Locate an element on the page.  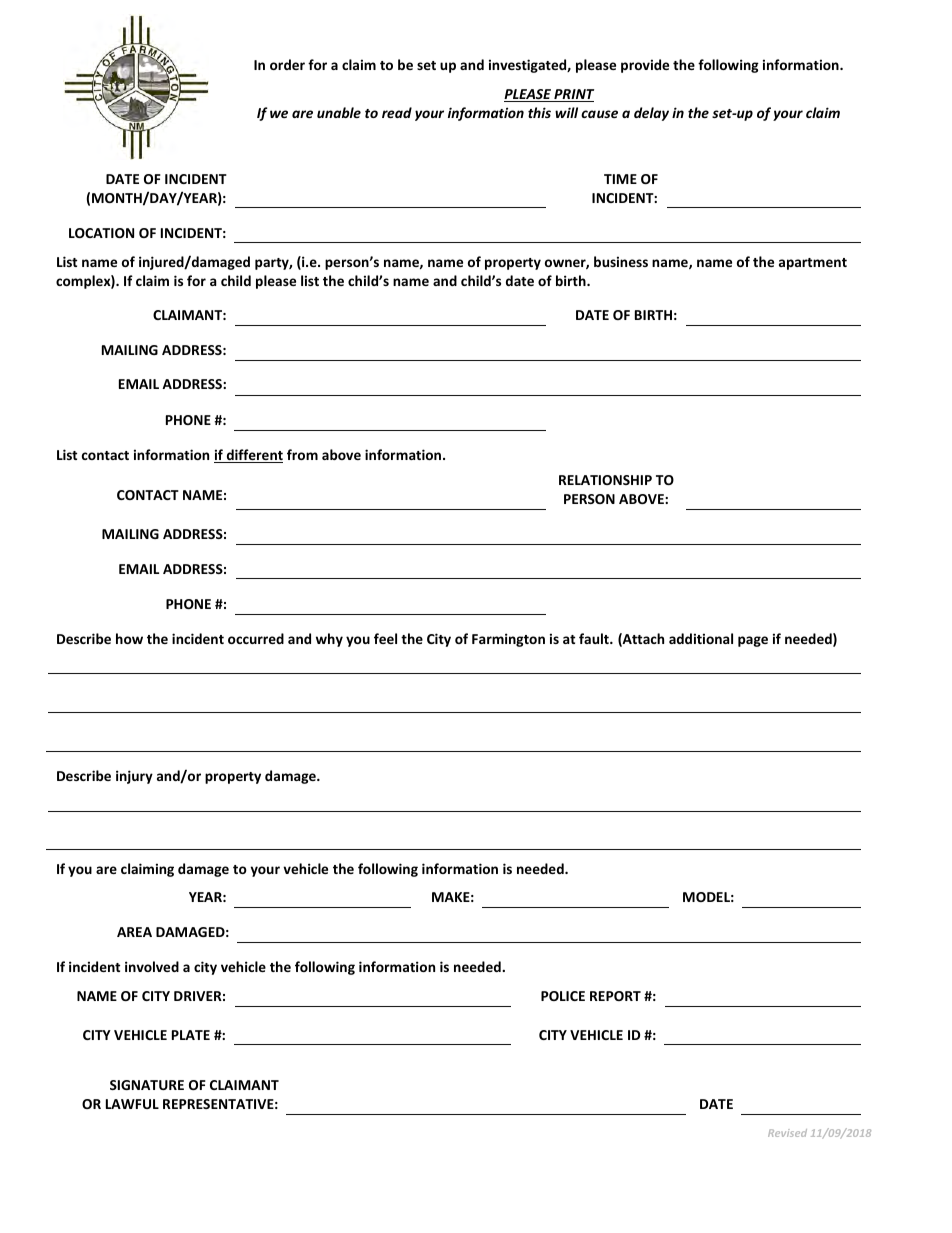
how is located at coordinates (129, 638).
